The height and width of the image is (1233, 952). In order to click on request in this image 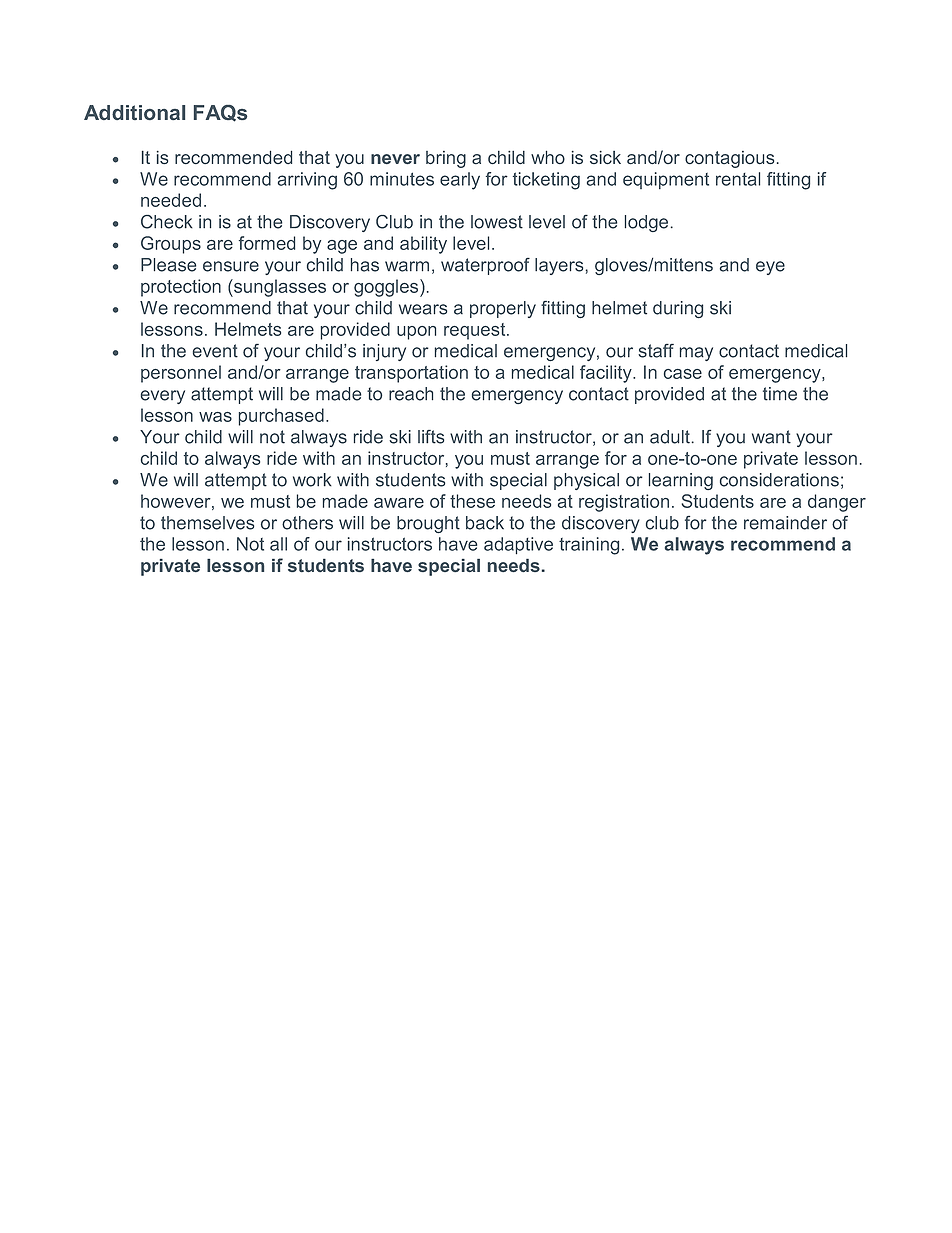, I will do `click(476, 331)`.
